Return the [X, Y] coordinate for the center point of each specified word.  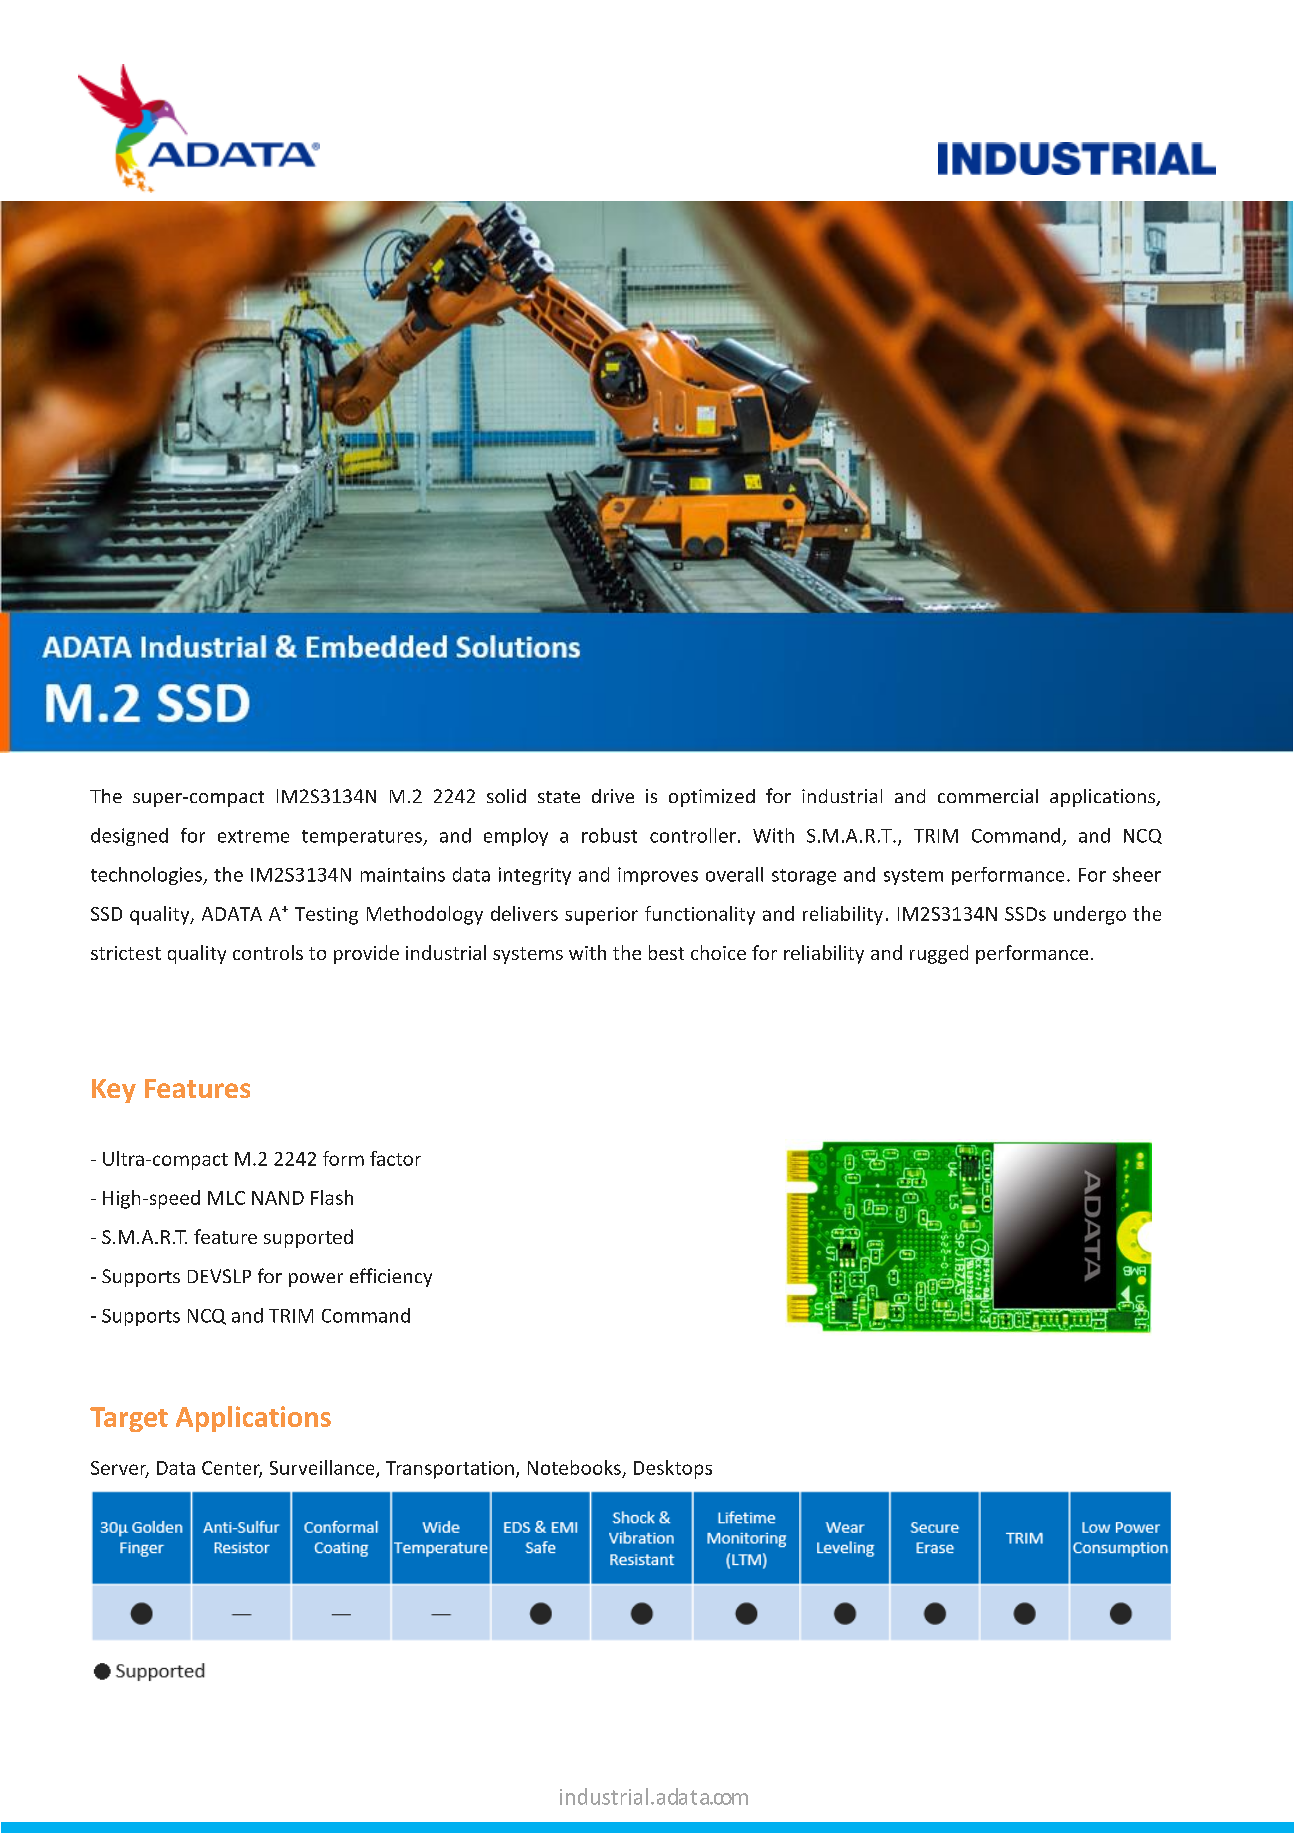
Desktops [673, 1469]
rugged [939, 954]
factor [395, 1158]
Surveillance [323, 1468]
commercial [988, 796]
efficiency [391, 1277]
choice [718, 952]
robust [609, 835]
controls [268, 952]
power [316, 1280]
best [666, 952]
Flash [332, 1197]
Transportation [450, 1470]
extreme [253, 836]
